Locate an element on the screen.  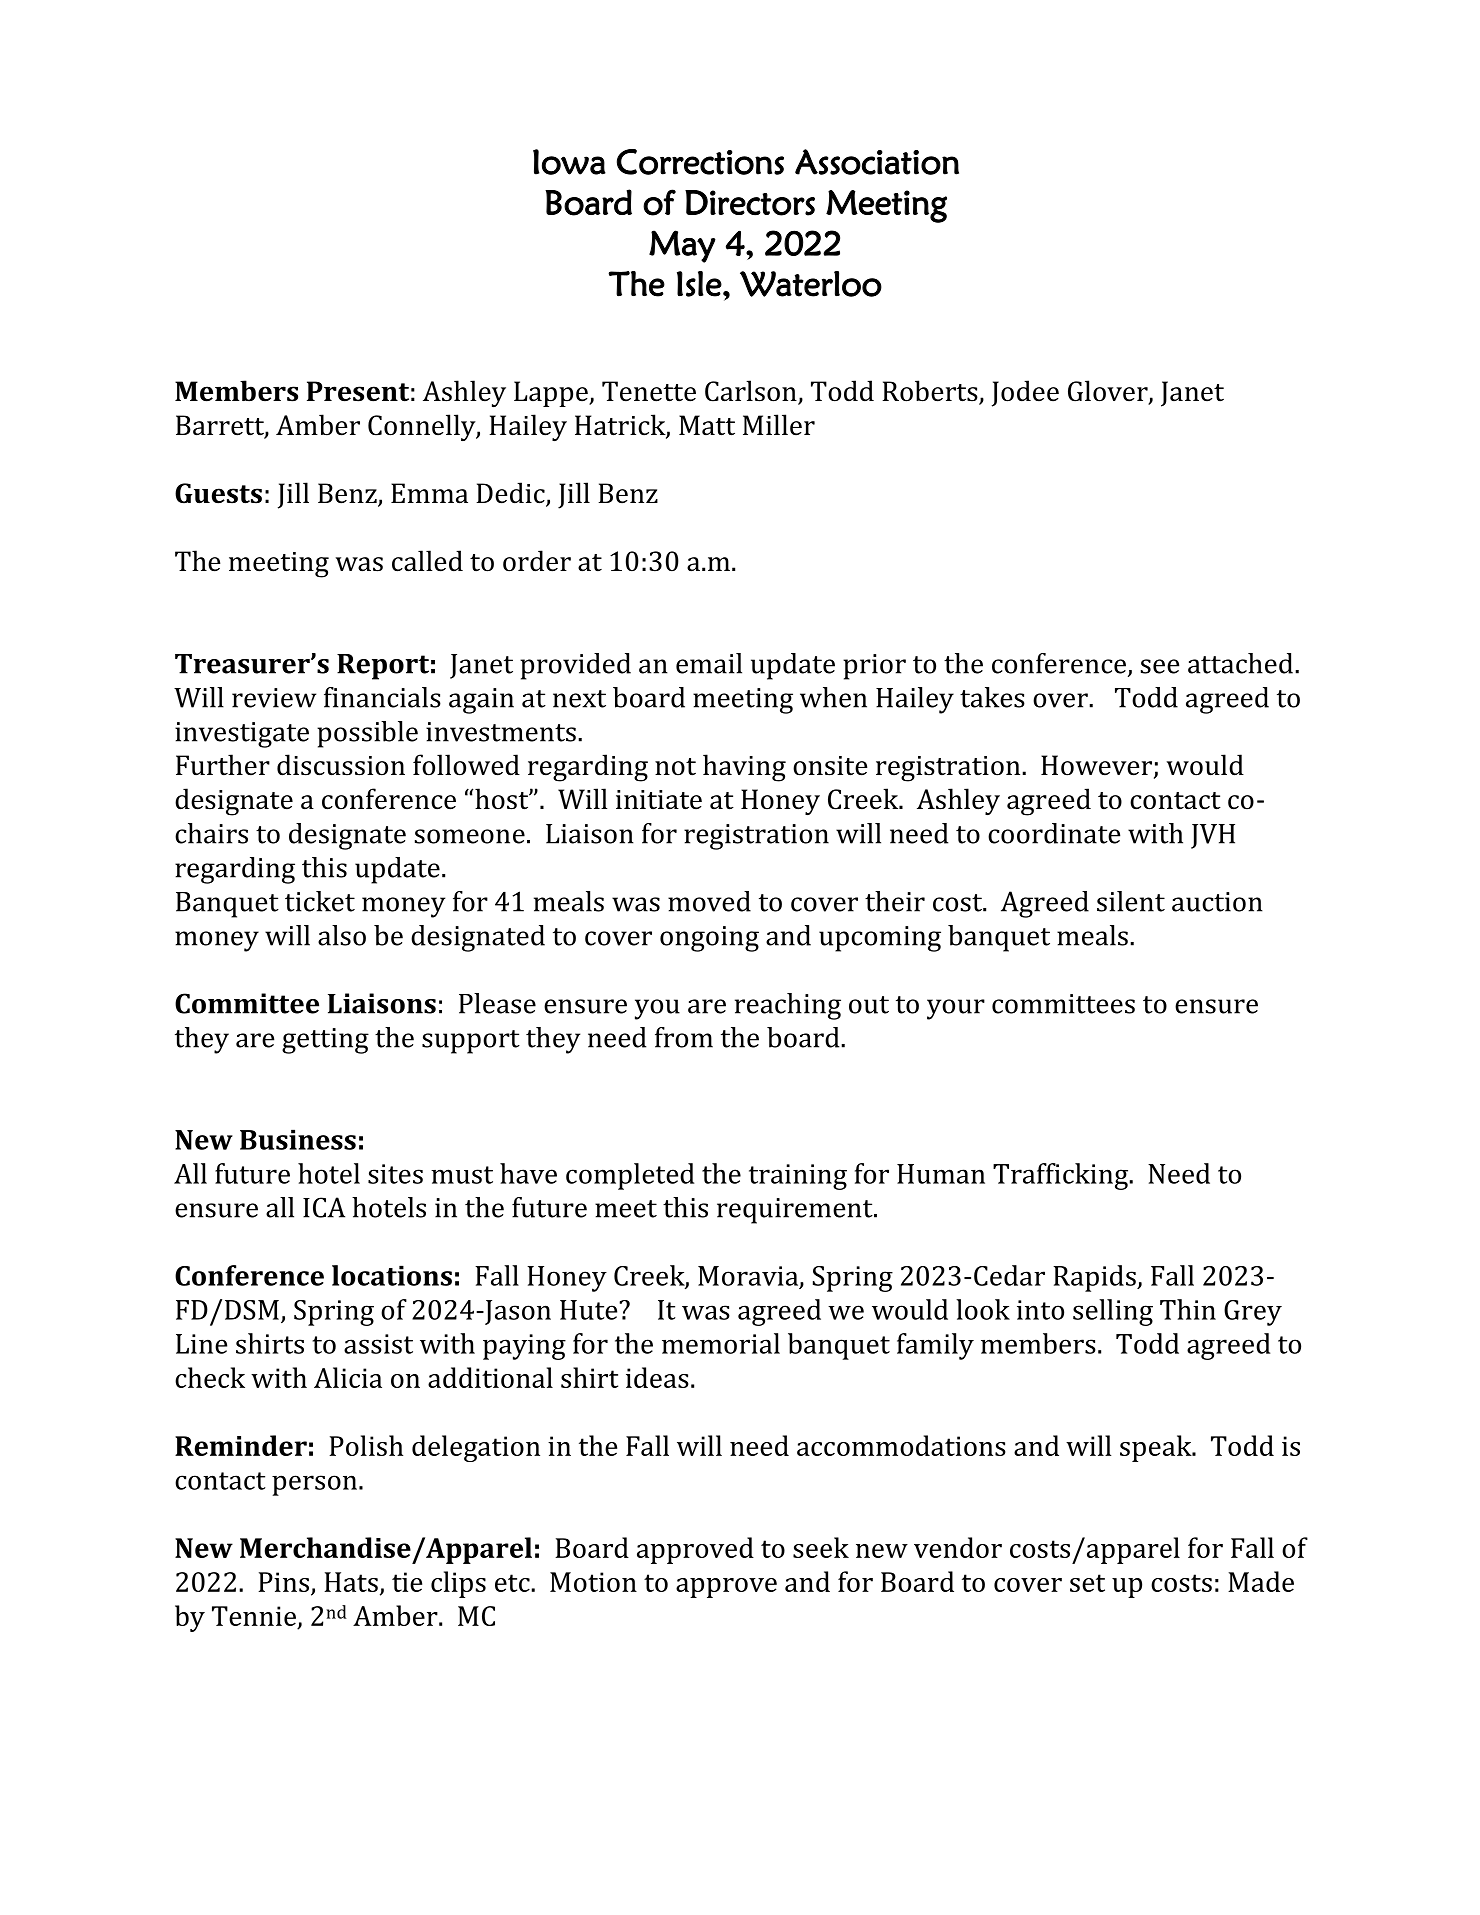
Directors is located at coordinates (750, 203).
